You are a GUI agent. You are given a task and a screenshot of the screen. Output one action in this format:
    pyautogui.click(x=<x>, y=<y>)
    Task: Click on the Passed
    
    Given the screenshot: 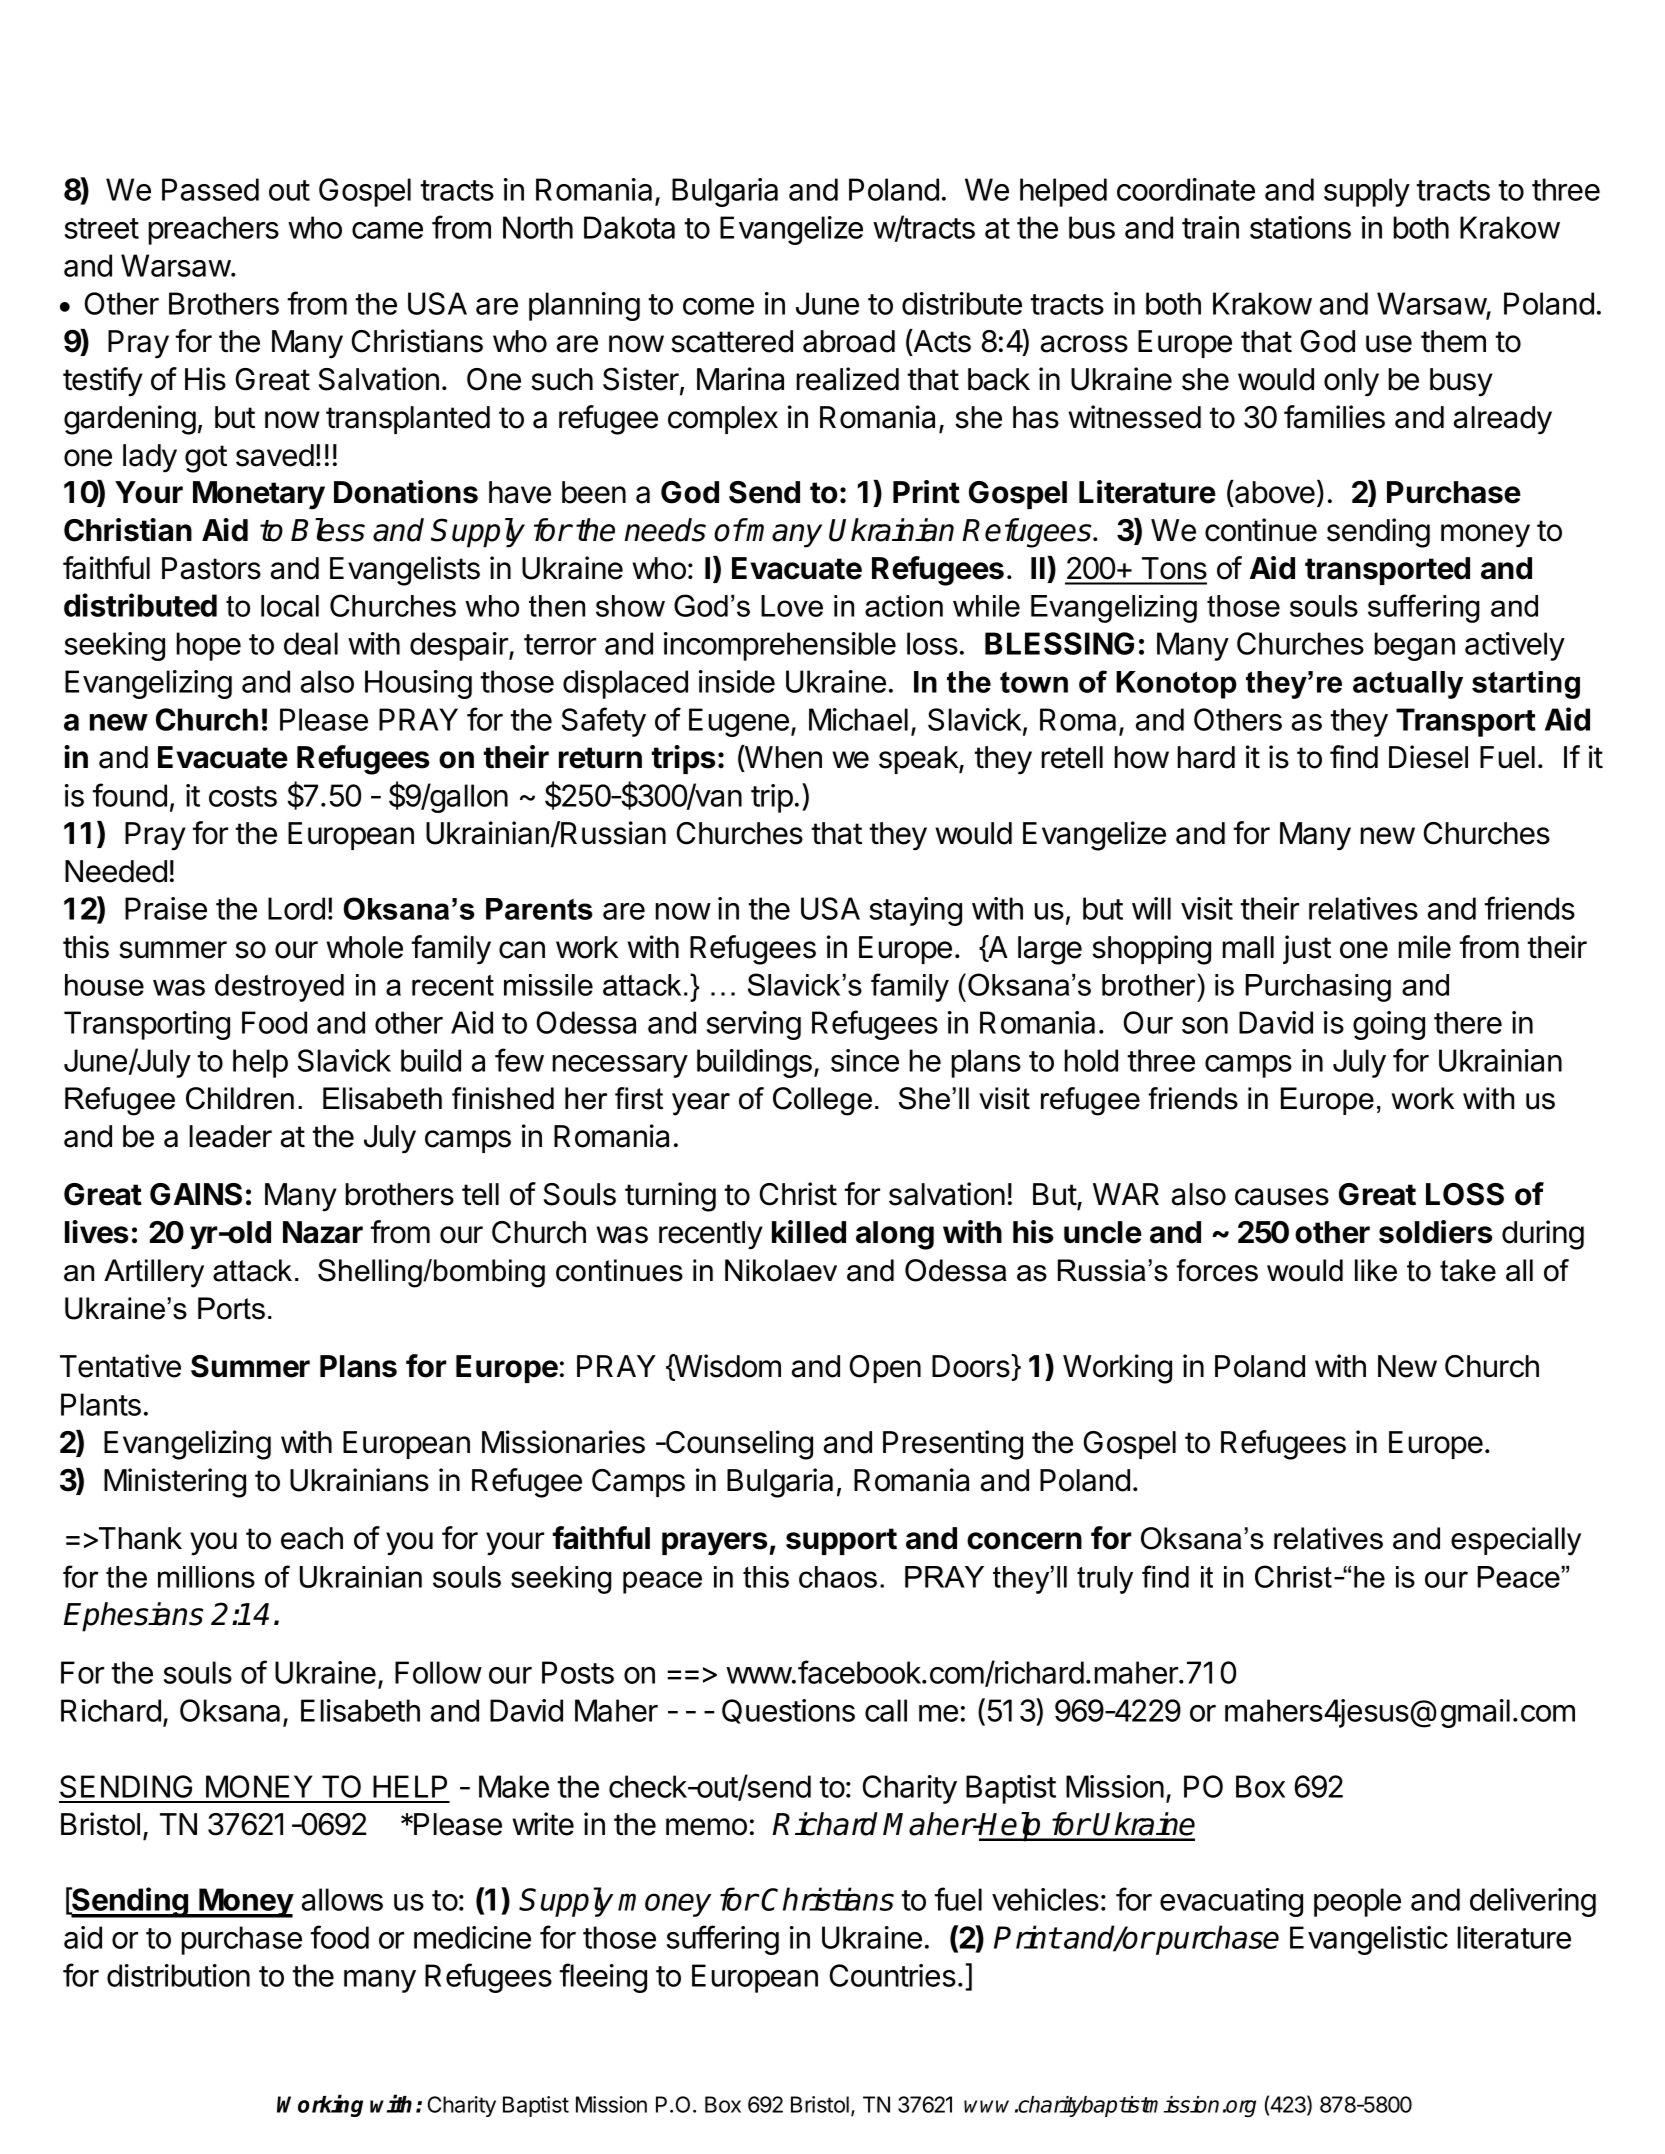 What is the action you would take?
    pyautogui.click(x=210, y=189)
